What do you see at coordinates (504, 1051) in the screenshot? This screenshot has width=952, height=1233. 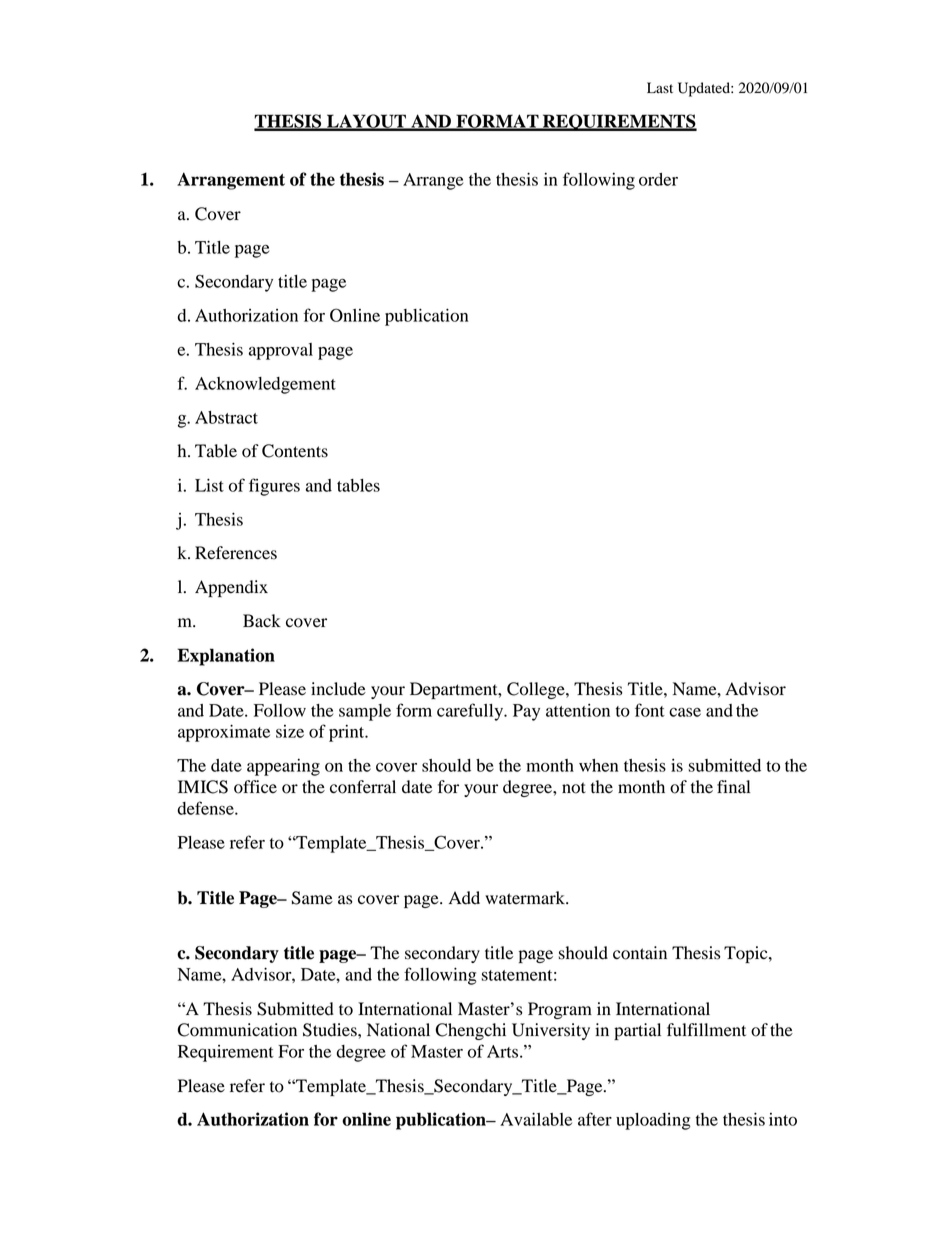 I see `Arts` at bounding box center [504, 1051].
